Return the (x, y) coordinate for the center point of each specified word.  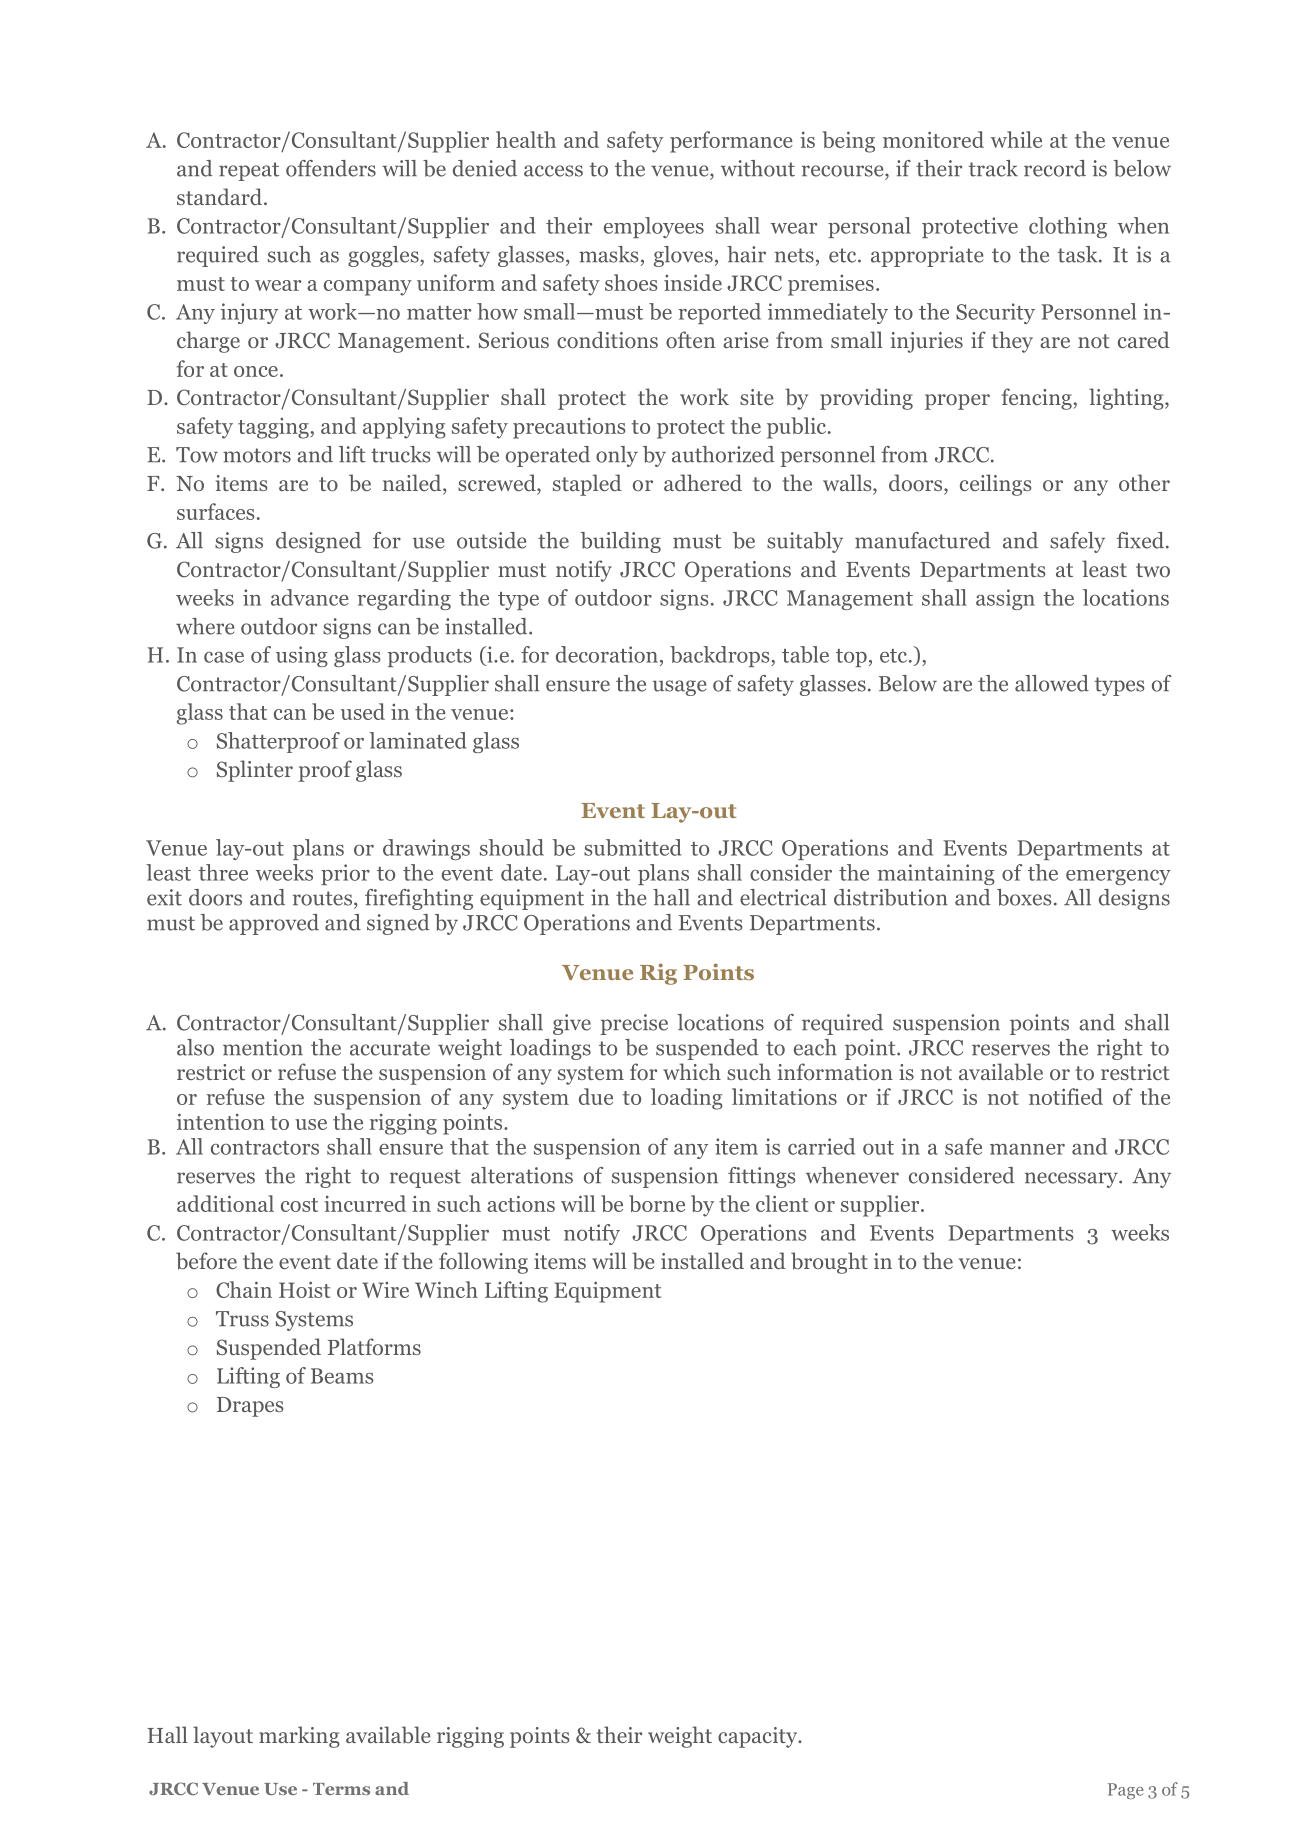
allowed (1052, 683)
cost (299, 1205)
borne (657, 1203)
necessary (1072, 1180)
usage (679, 688)
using (302, 656)
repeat (249, 171)
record (1055, 168)
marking (299, 1737)
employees (654, 227)
